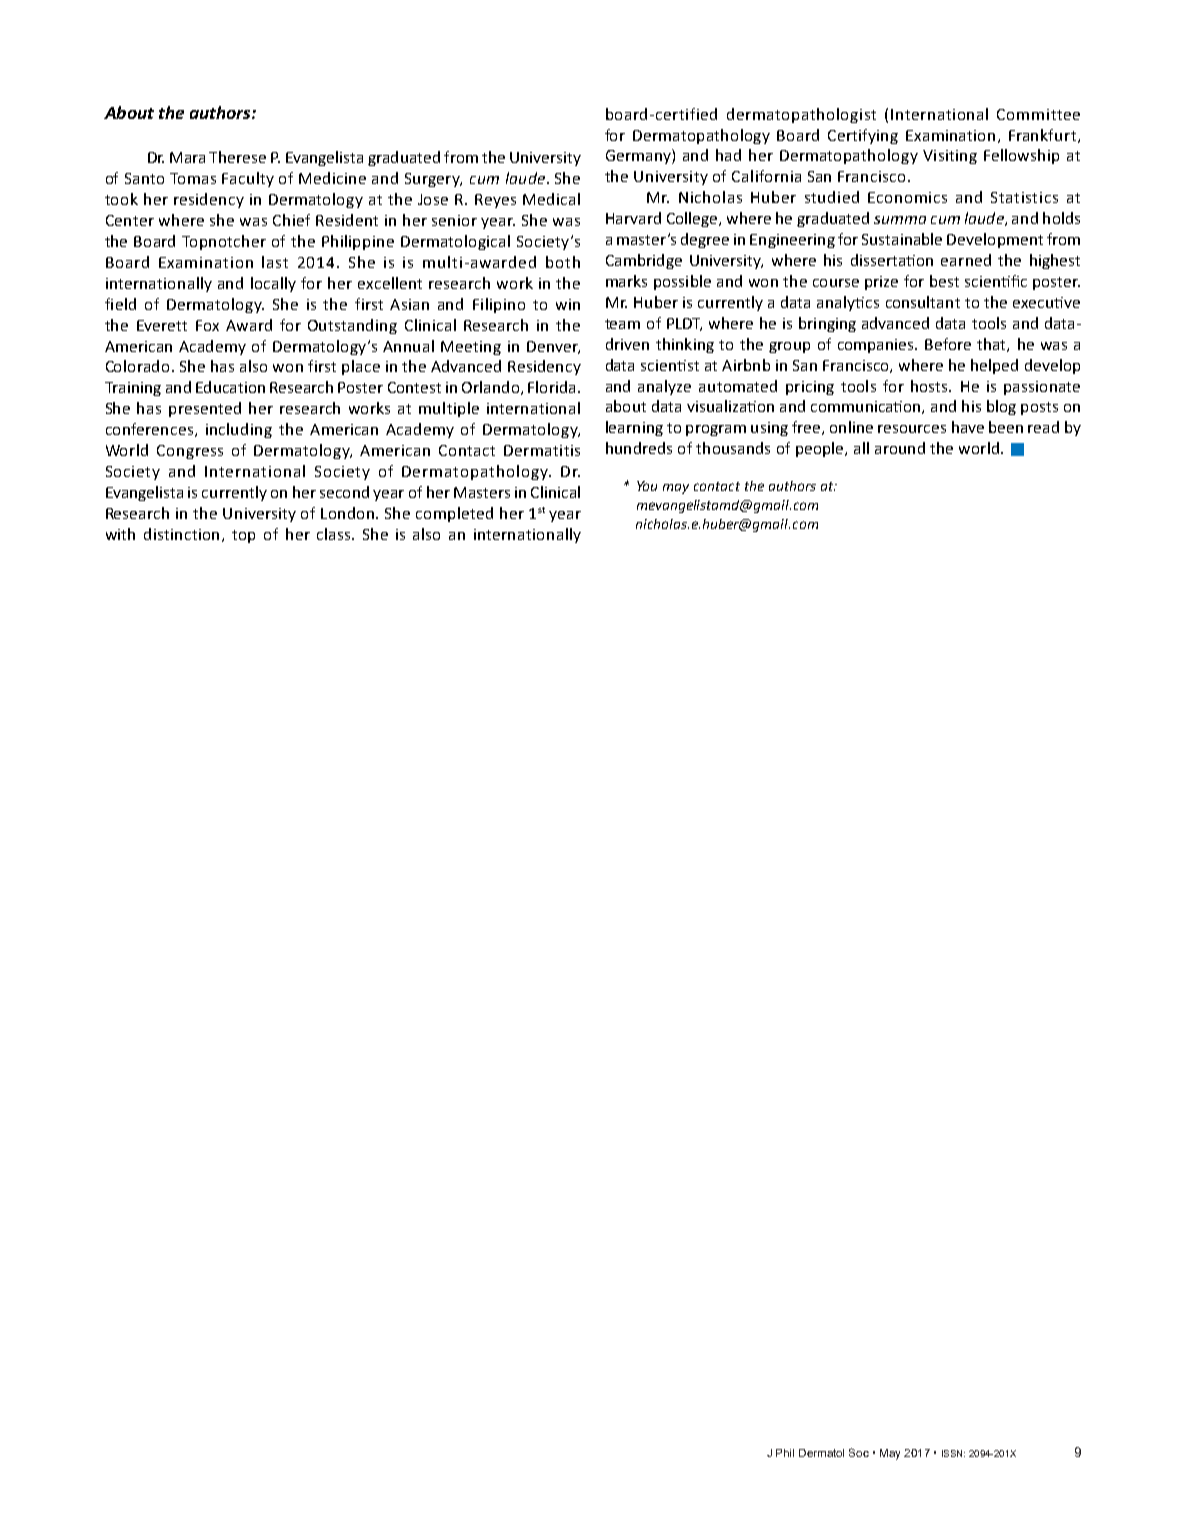  I want to click on distinction, so click(183, 535).
